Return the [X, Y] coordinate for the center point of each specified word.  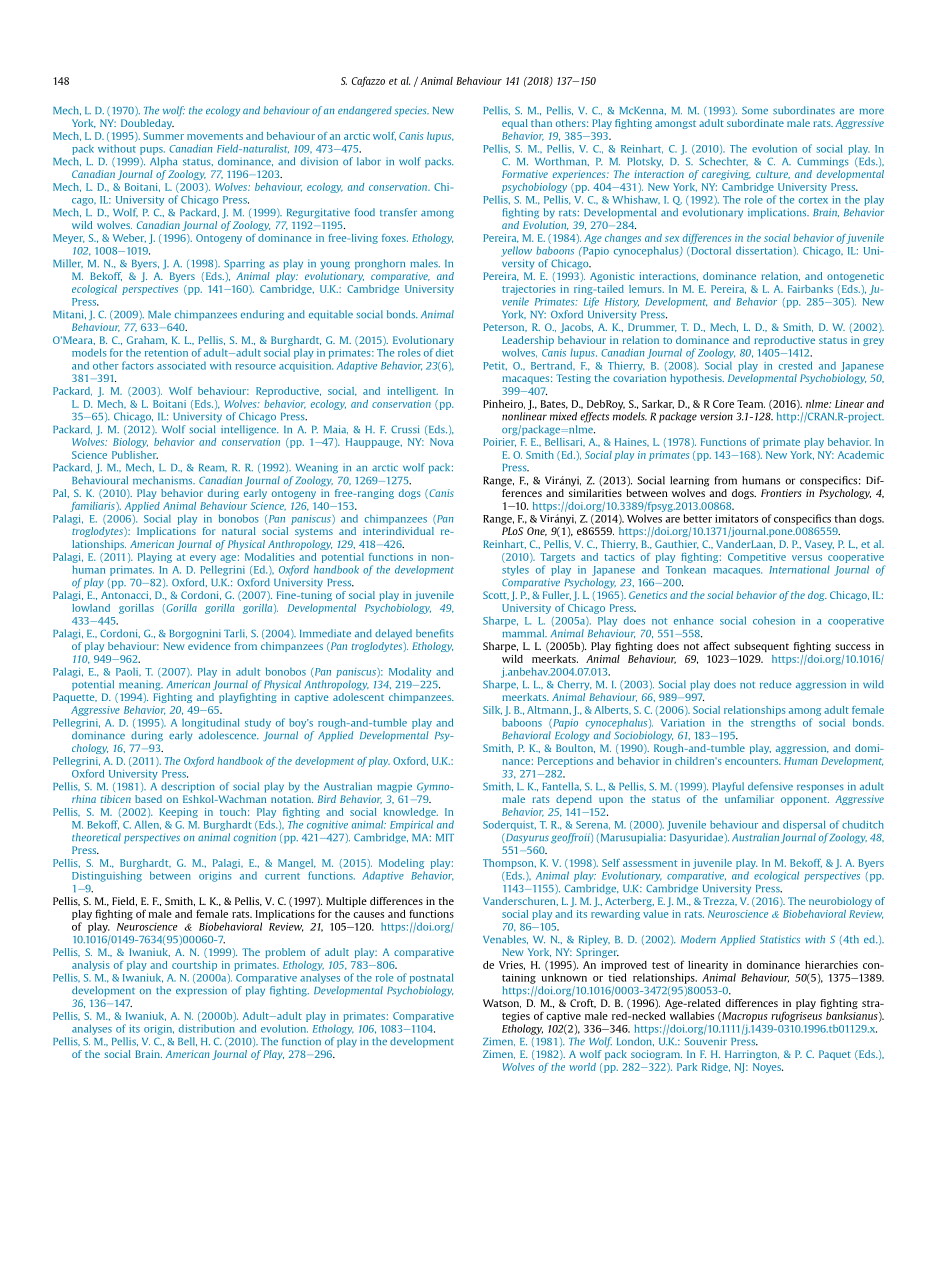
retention [166, 353]
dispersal [804, 825]
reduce [776, 684]
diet [445, 352]
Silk [492, 710]
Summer [163, 136]
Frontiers [781, 493]
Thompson [509, 864]
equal [515, 124]
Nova [442, 442]
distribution [207, 1028]
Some [755, 110]
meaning [141, 685]
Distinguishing [107, 877]
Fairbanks [810, 289]
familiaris [93, 507]
